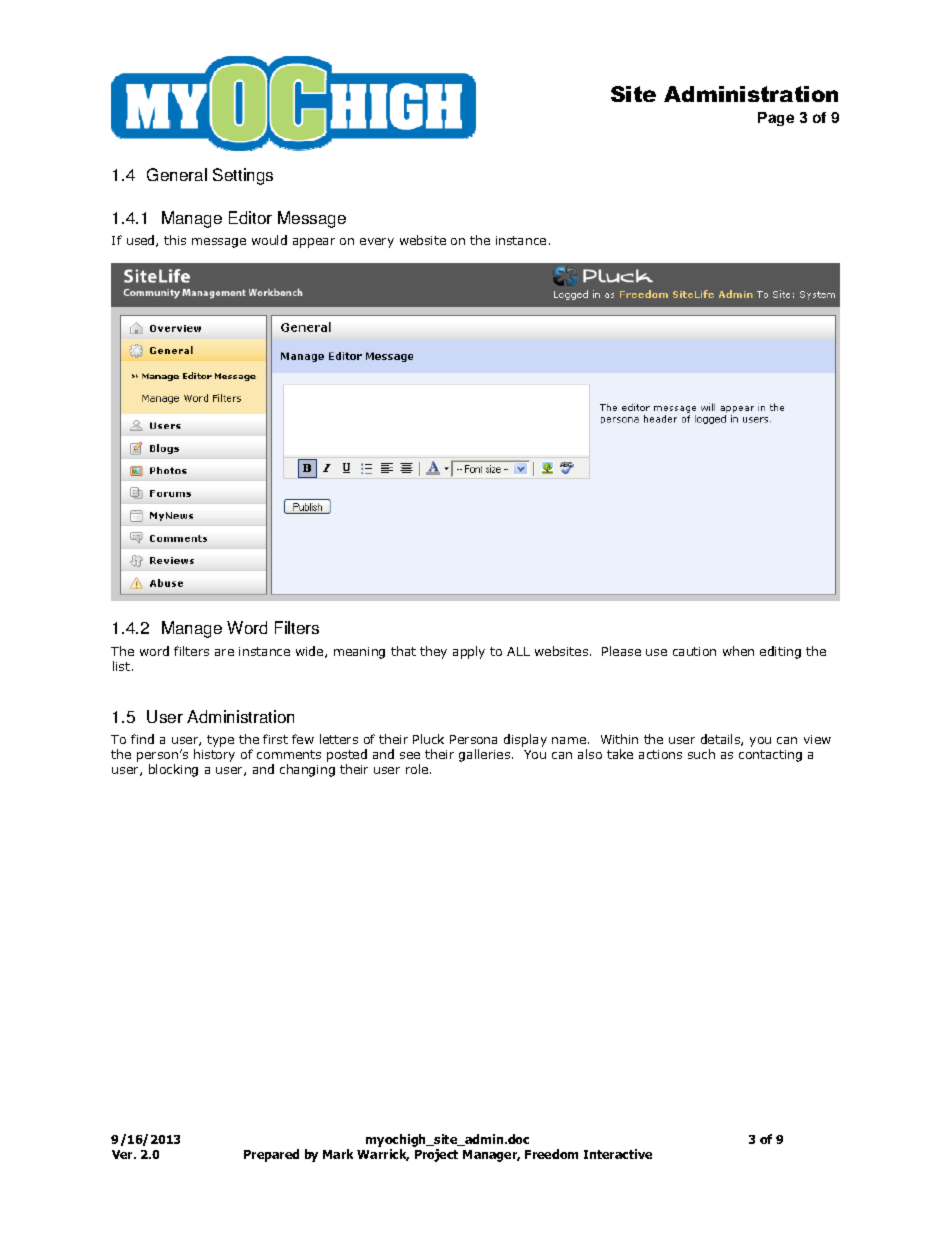 The image size is (952, 1233). What do you see at coordinates (738, 651) in the page?
I see `when` at bounding box center [738, 651].
